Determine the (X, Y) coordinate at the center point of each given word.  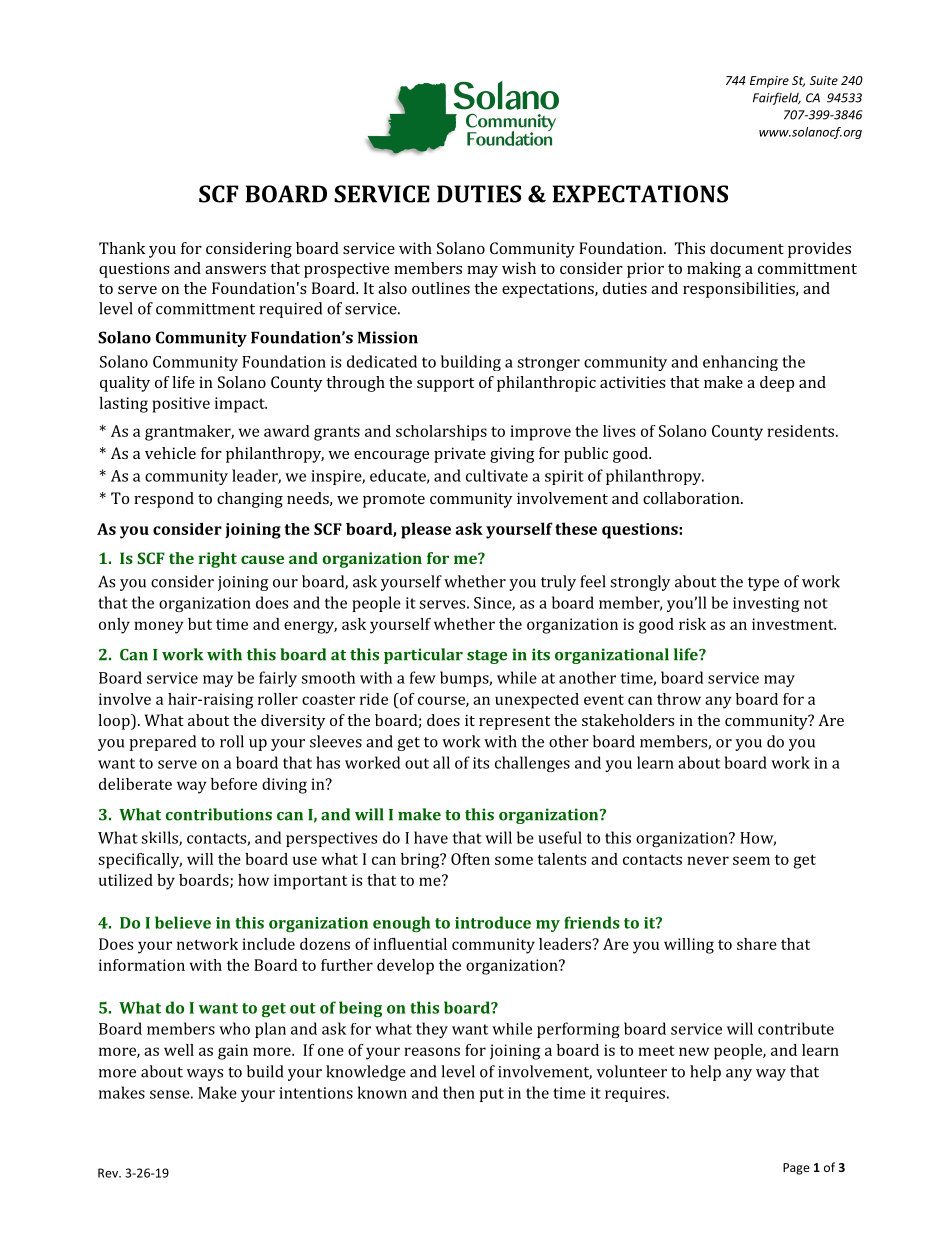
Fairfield (777, 98)
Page (796, 1169)
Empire (769, 82)
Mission (388, 337)
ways (205, 1075)
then (459, 1092)
